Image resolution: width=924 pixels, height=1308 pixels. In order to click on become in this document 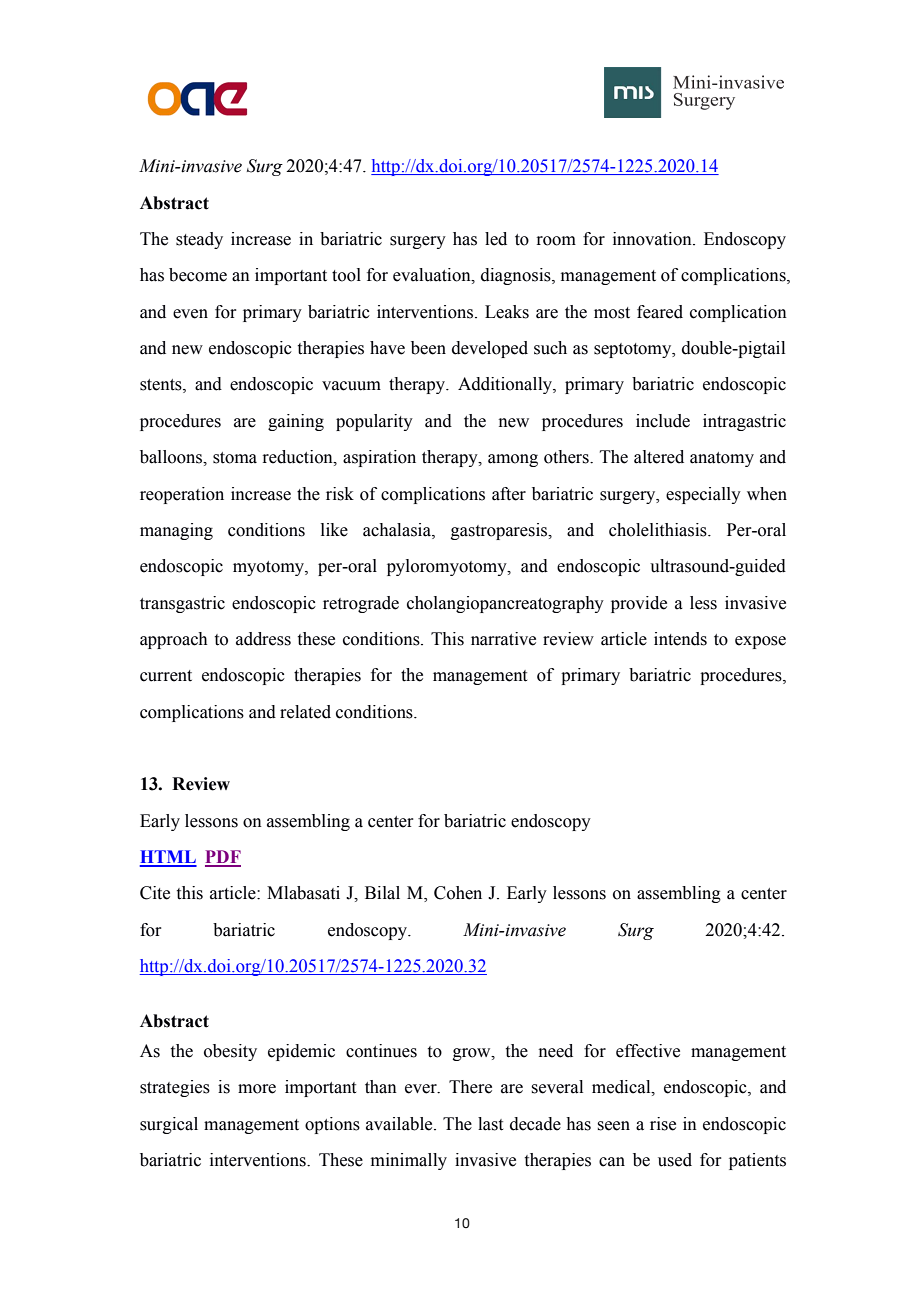, I will do `click(198, 275)`.
